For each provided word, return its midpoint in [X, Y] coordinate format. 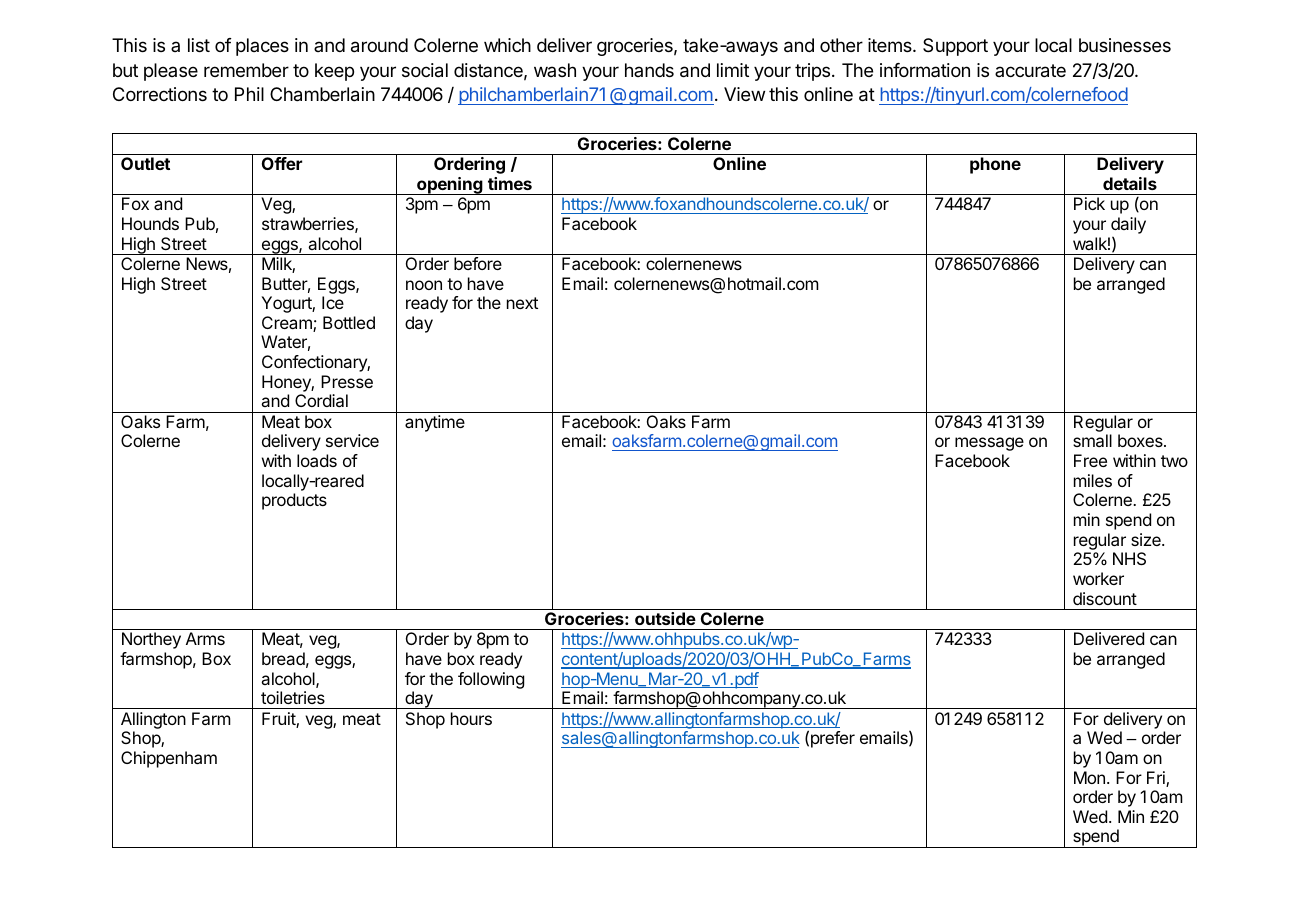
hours [471, 718]
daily [1128, 227]
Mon [1089, 777]
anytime [435, 423]
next [522, 303]
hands [649, 70]
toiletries [293, 697]
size [1147, 539]
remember [246, 70]
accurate [1030, 71]
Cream [288, 324]
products [294, 501]
